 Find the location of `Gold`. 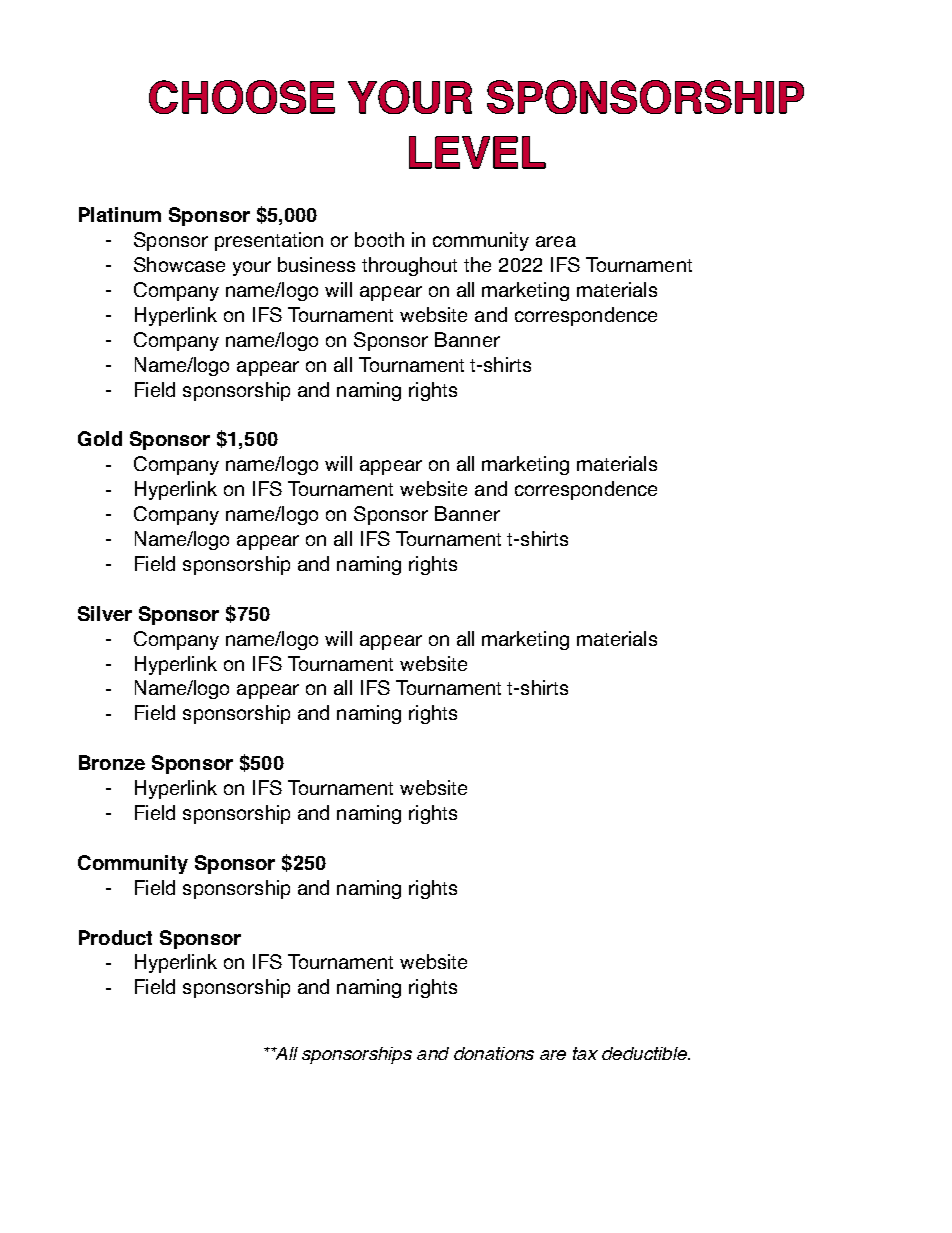

Gold is located at coordinates (100, 438).
